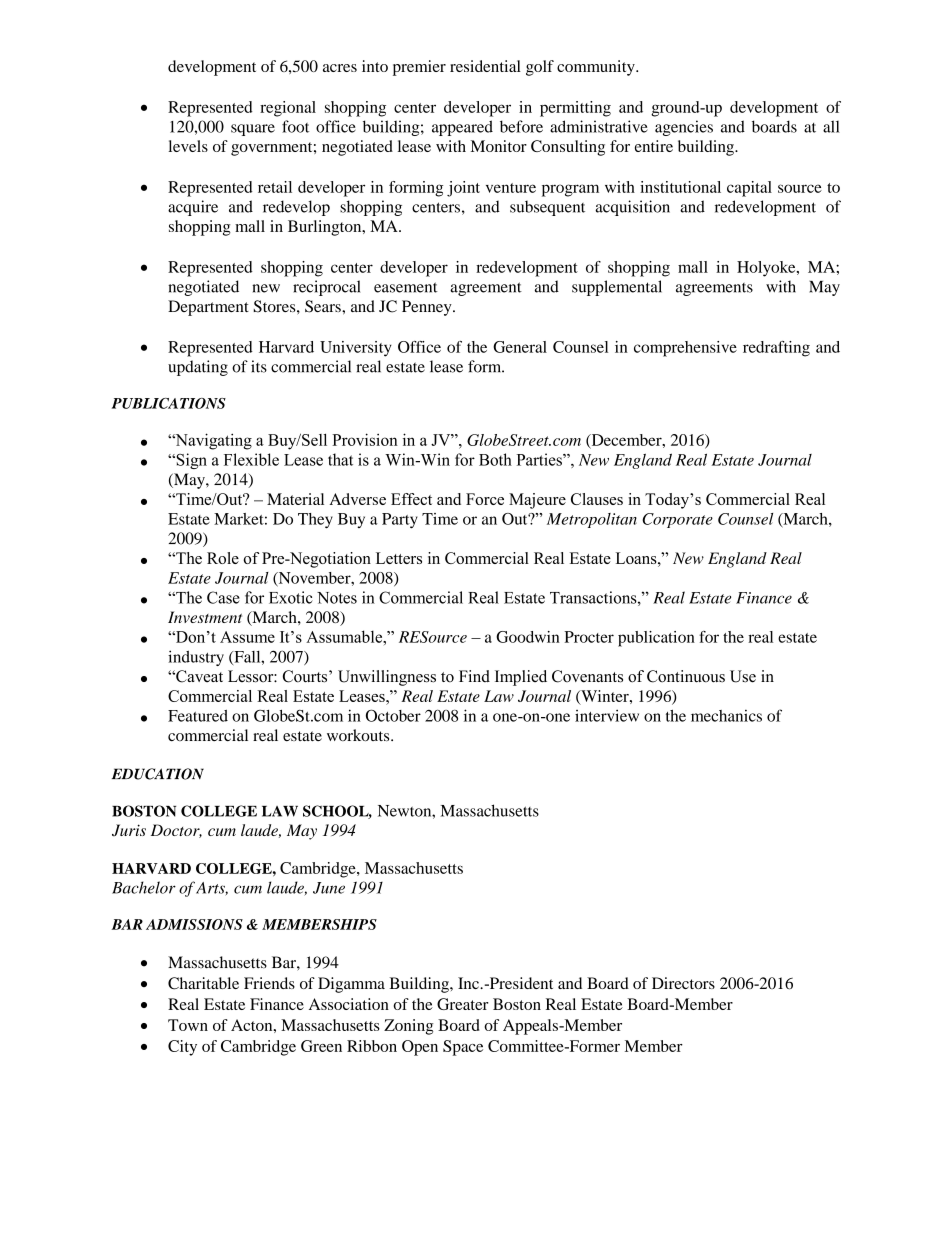 Image resolution: width=952 pixels, height=1233 pixels. What do you see at coordinates (685, 349) in the screenshot?
I see `comprehensive` at bounding box center [685, 349].
